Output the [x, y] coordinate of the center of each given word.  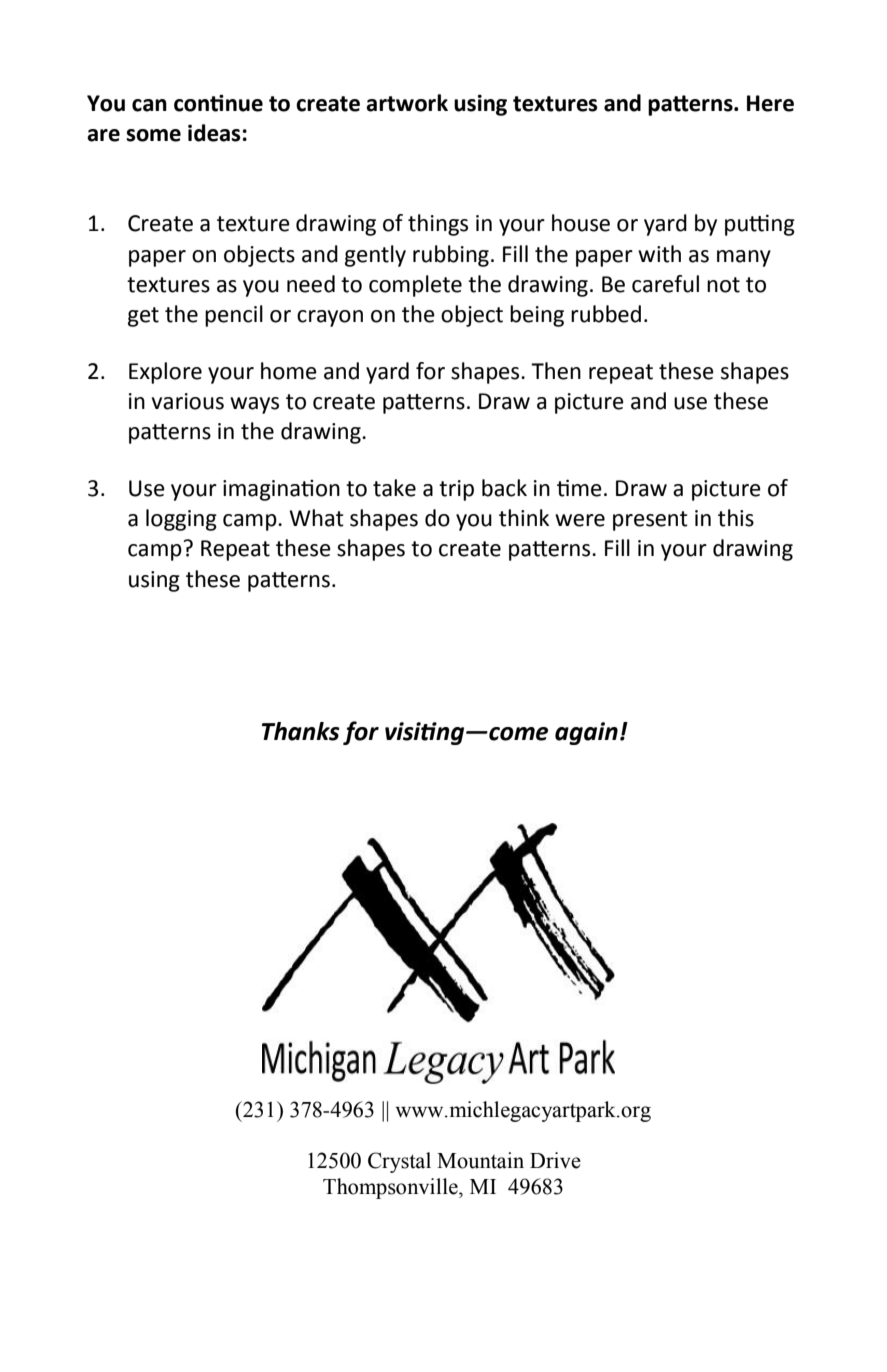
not [723, 285]
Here [770, 103]
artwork [407, 103]
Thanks [301, 731]
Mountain [480, 1160]
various [188, 401]
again [586, 733]
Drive [555, 1160]
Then [556, 371]
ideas [214, 133]
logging [181, 520]
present [650, 521]
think [524, 518]
